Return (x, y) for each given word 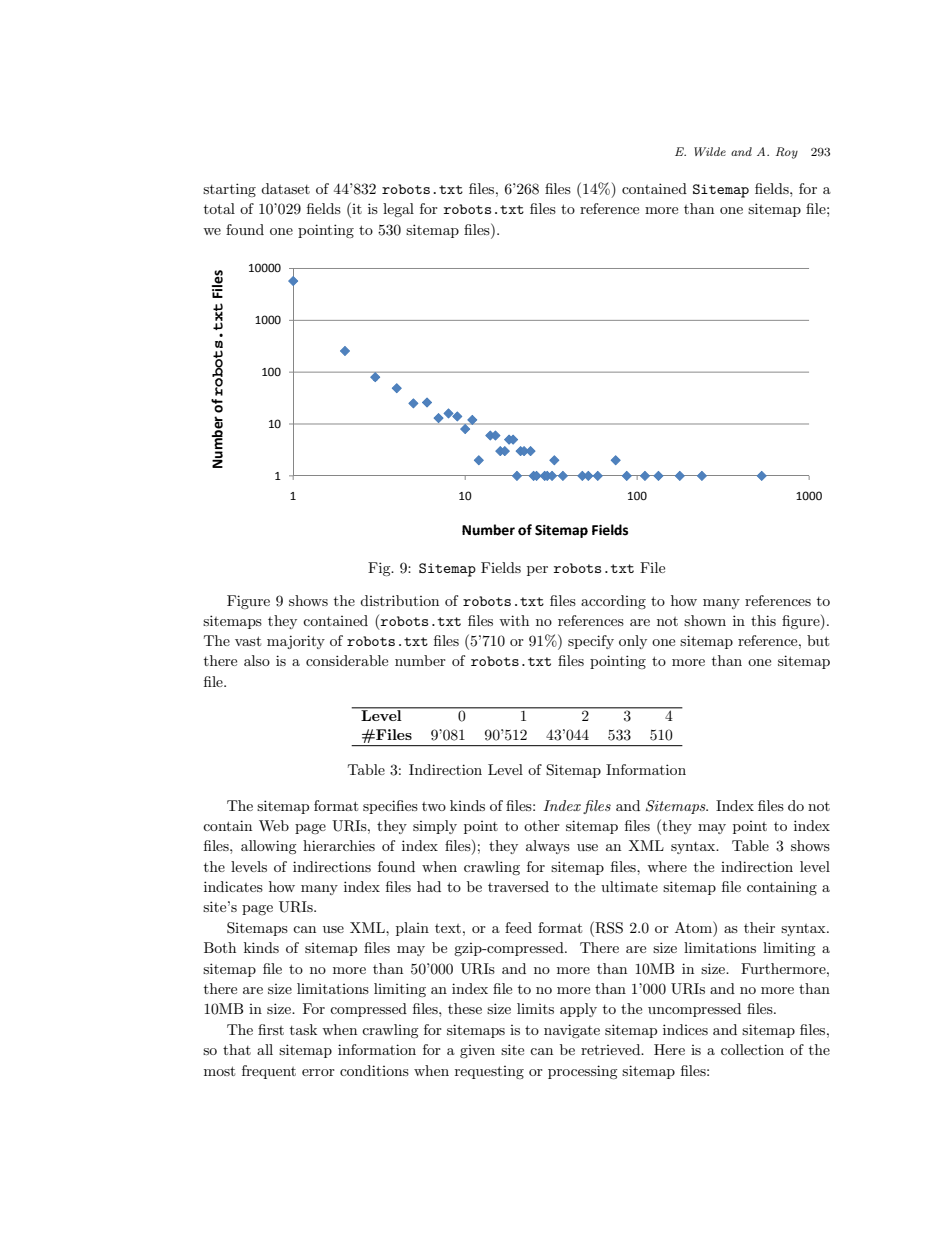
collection (752, 1049)
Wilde (710, 151)
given (477, 1051)
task (303, 1029)
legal (398, 210)
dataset (285, 188)
